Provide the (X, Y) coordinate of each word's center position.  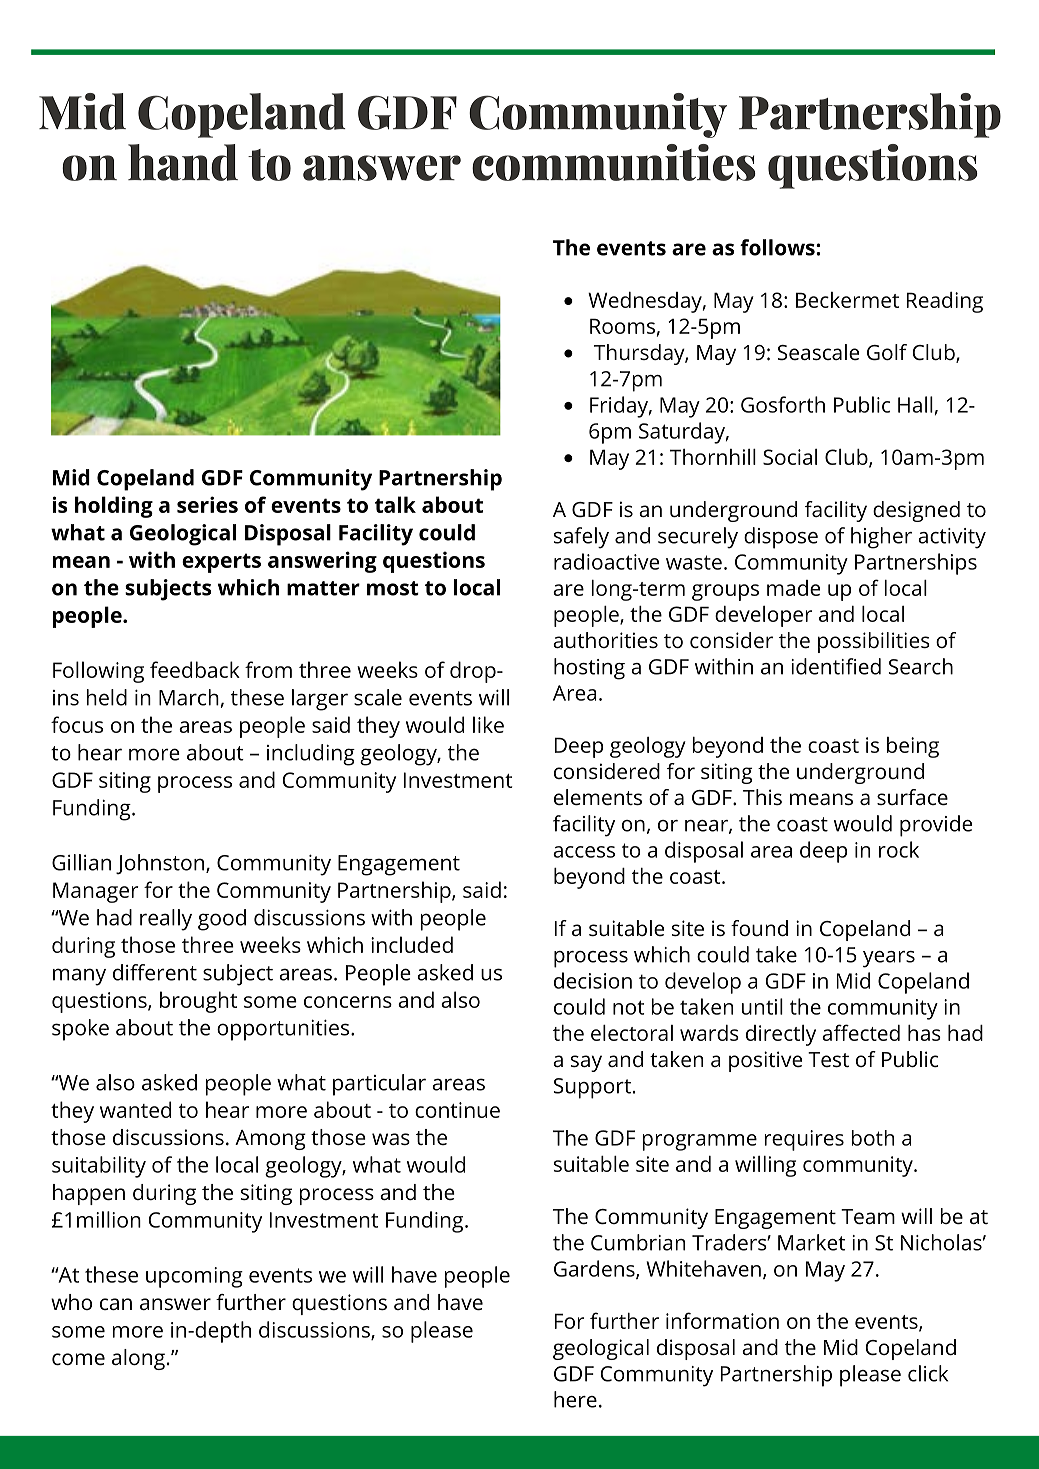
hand (183, 162)
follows (778, 247)
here (575, 1399)
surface (912, 797)
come (78, 1359)
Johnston (160, 864)
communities (614, 162)
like (488, 724)
